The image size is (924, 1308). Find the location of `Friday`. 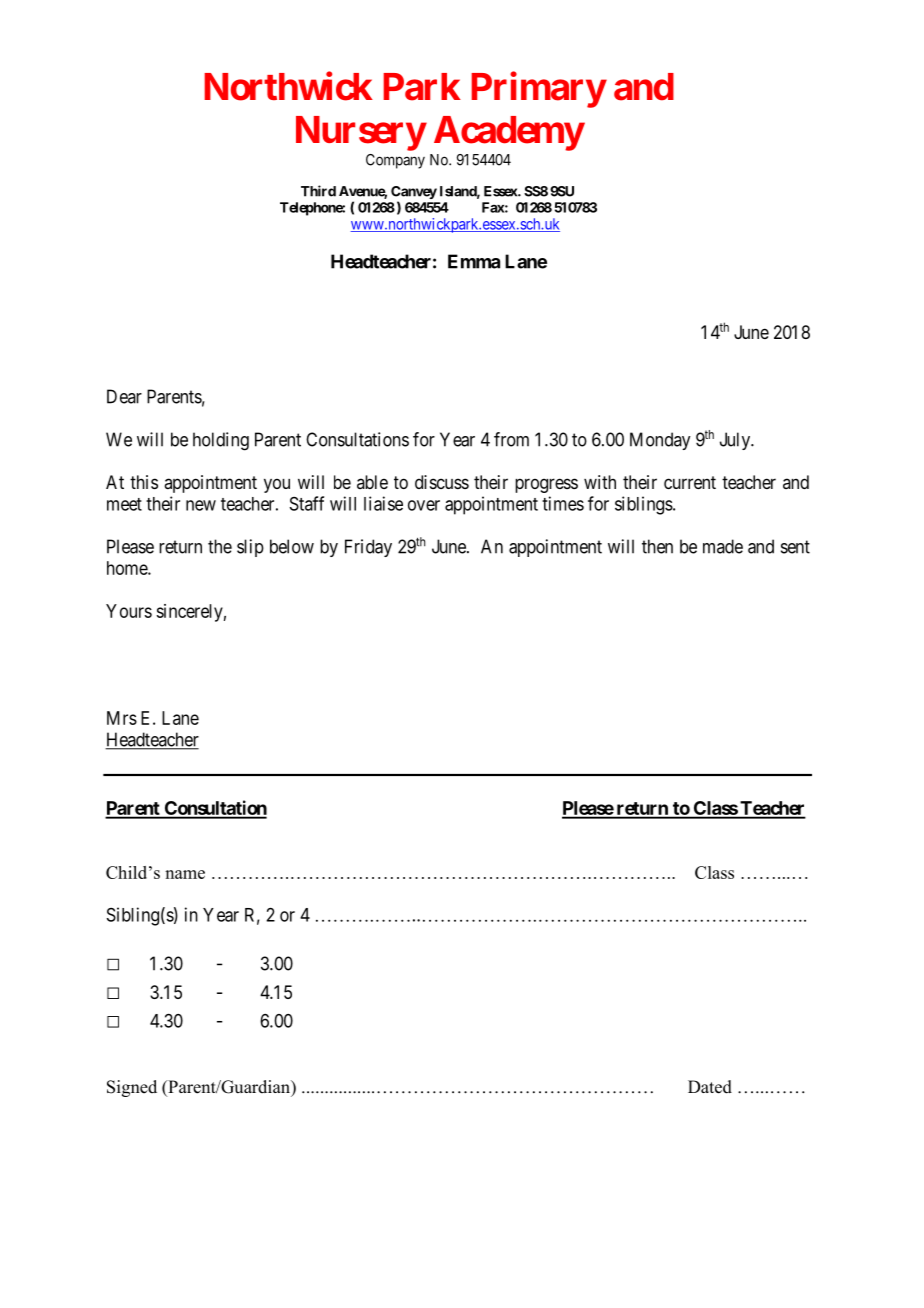

Friday is located at coordinates (368, 548).
